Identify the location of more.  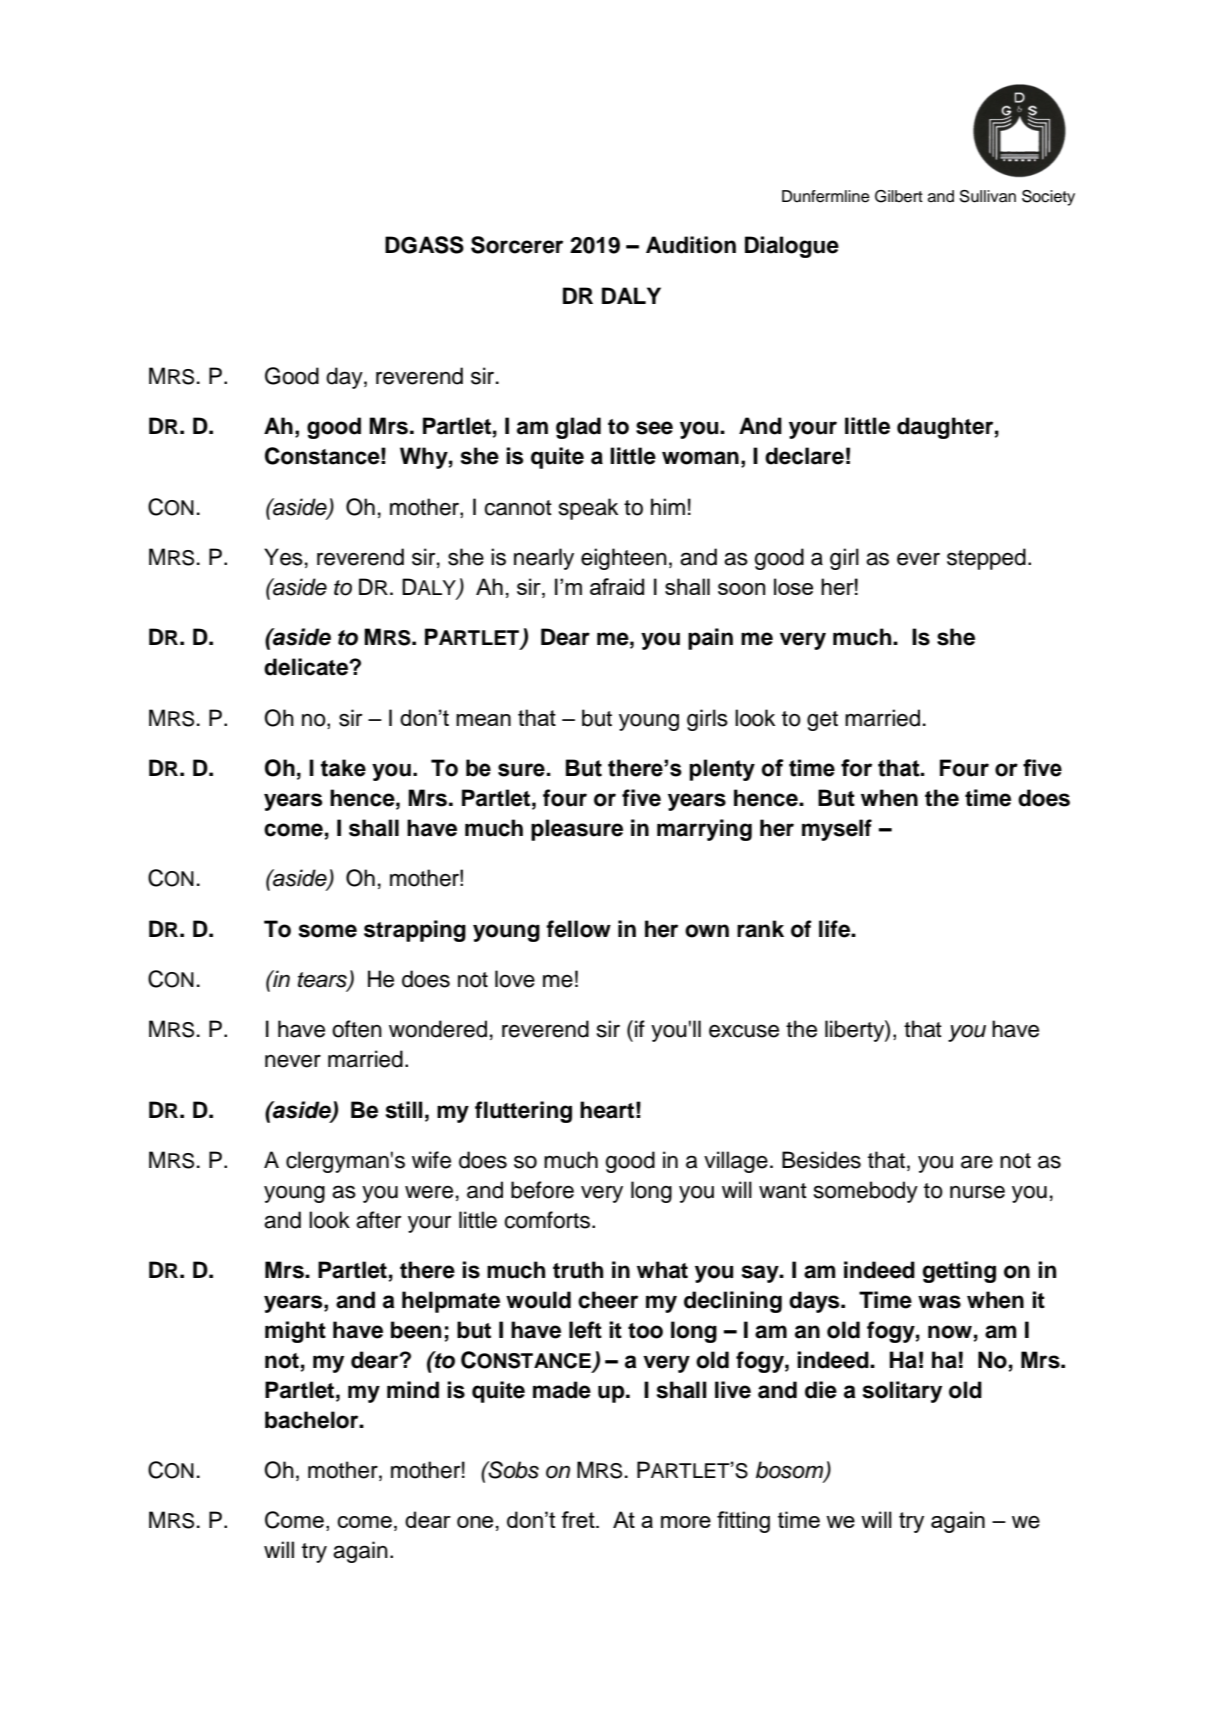
(686, 1522).
